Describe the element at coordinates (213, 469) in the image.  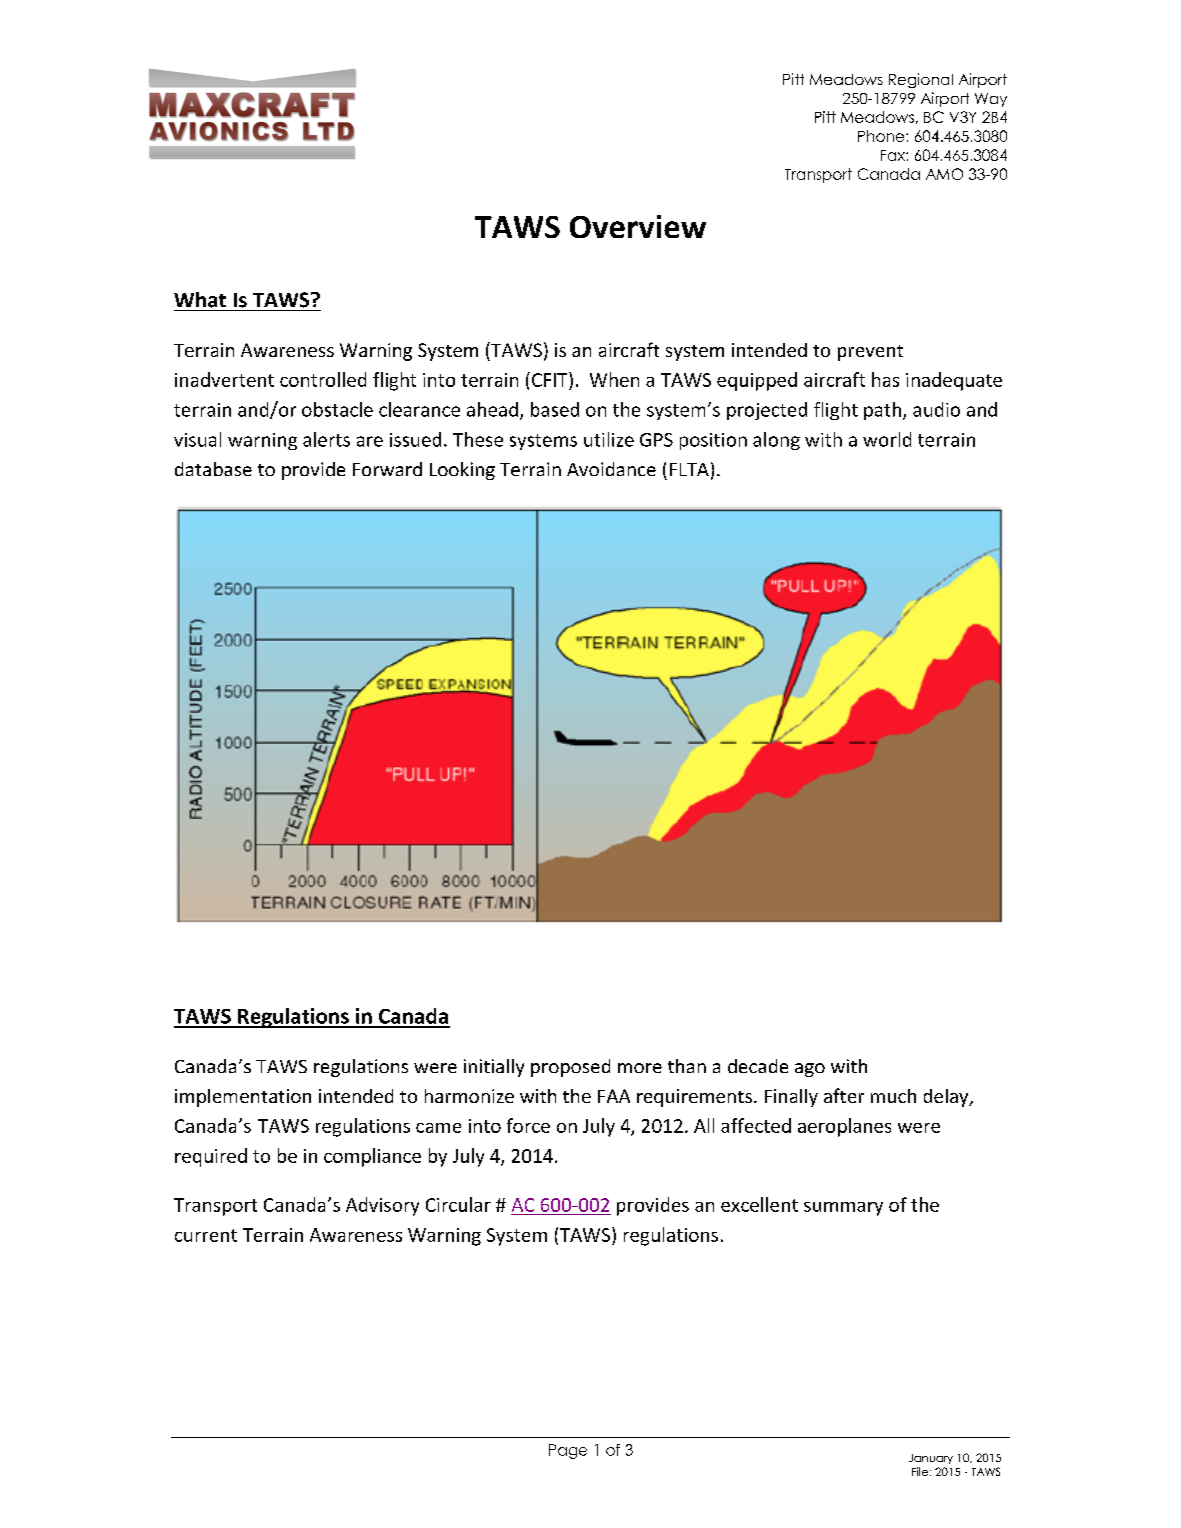
I see `database` at that location.
